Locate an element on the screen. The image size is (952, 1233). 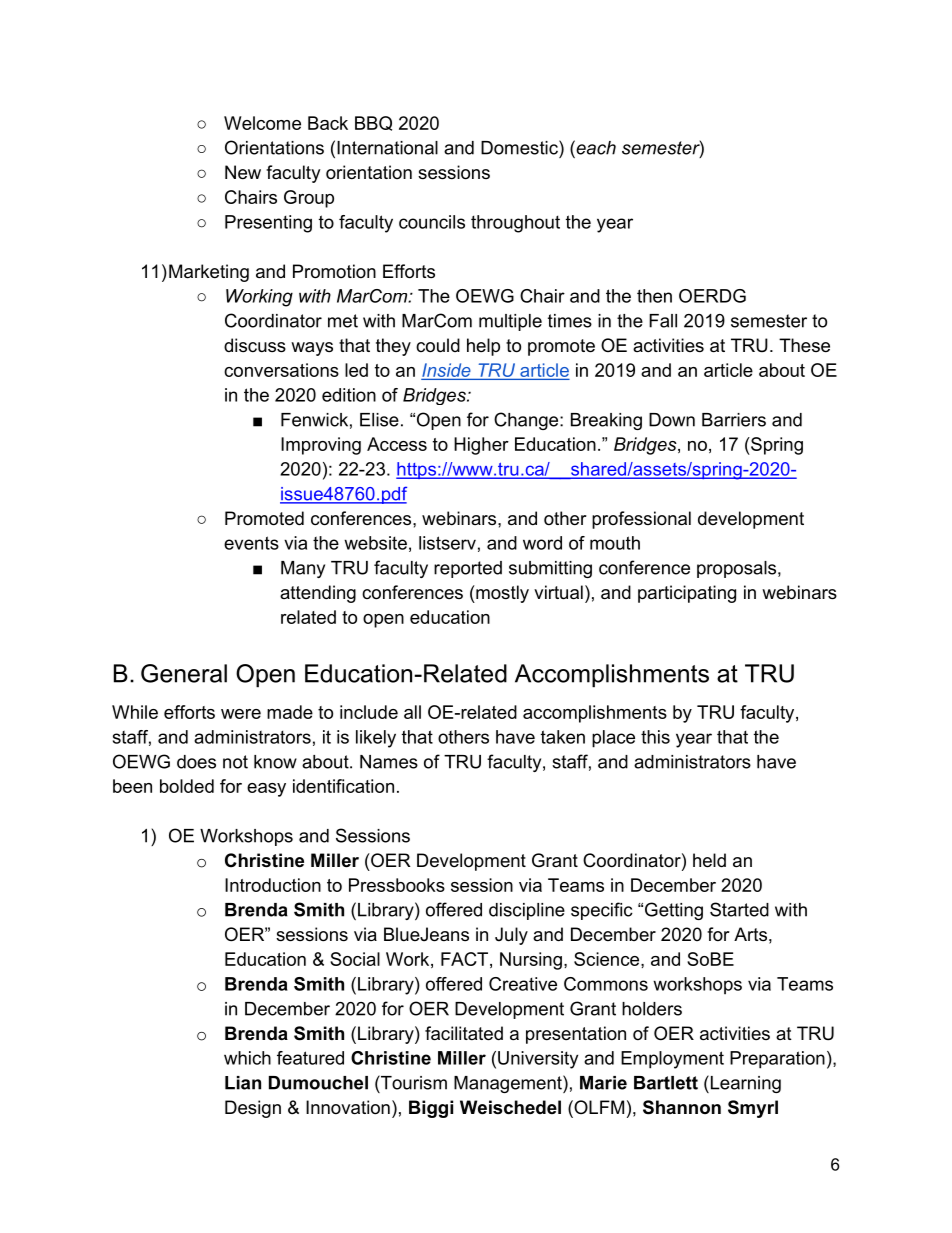
this is located at coordinates (655, 737).
